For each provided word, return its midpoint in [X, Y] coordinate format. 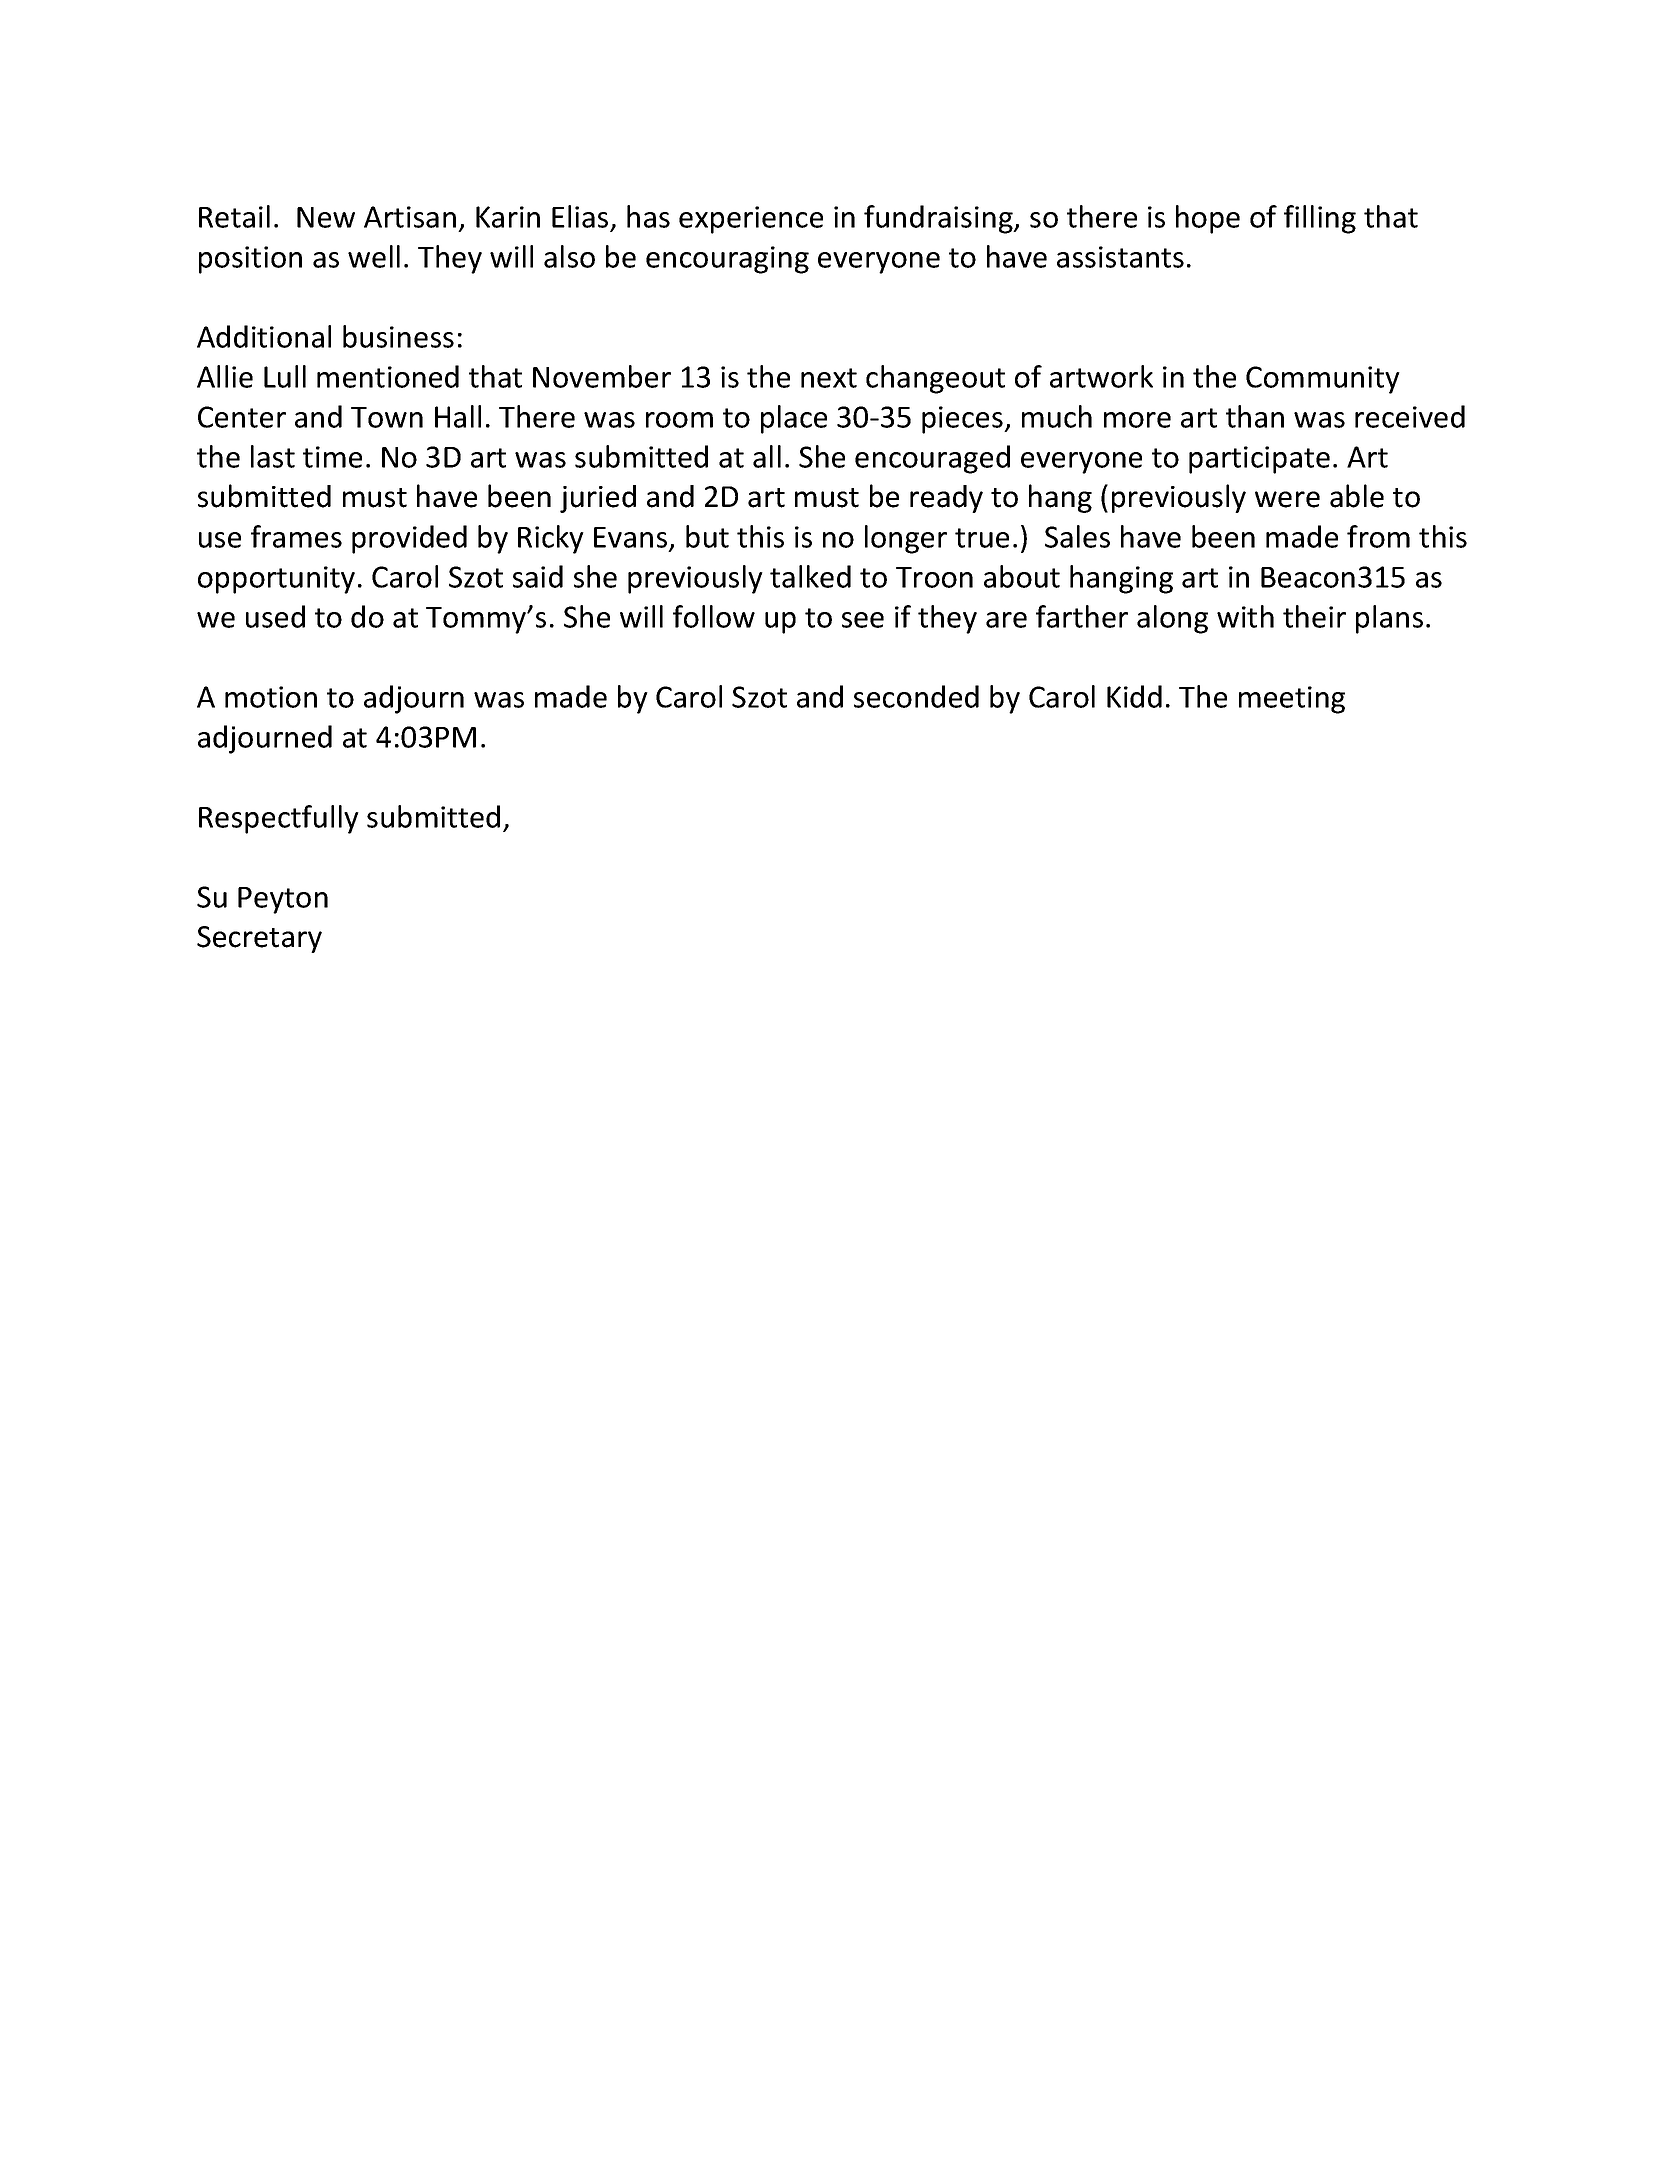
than [1255, 416]
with [1245, 616]
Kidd [1134, 696]
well [374, 256]
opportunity [276, 580]
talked [810, 576]
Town [387, 417]
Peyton [283, 900]
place [794, 419]
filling [1320, 219]
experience [751, 220]
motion [271, 697]
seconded [916, 696]
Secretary [259, 939]
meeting [1292, 700]
